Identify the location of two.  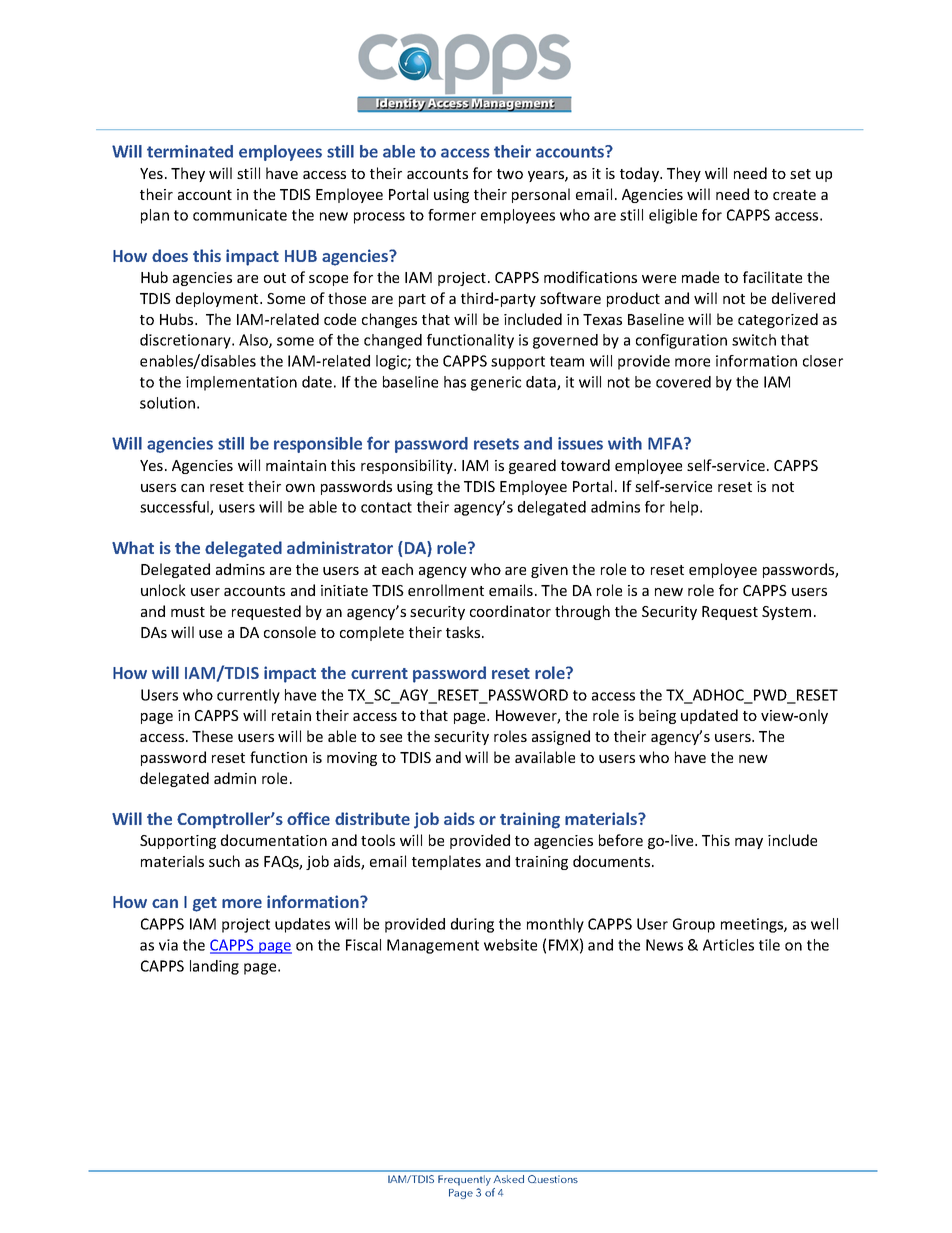
(510, 174).
